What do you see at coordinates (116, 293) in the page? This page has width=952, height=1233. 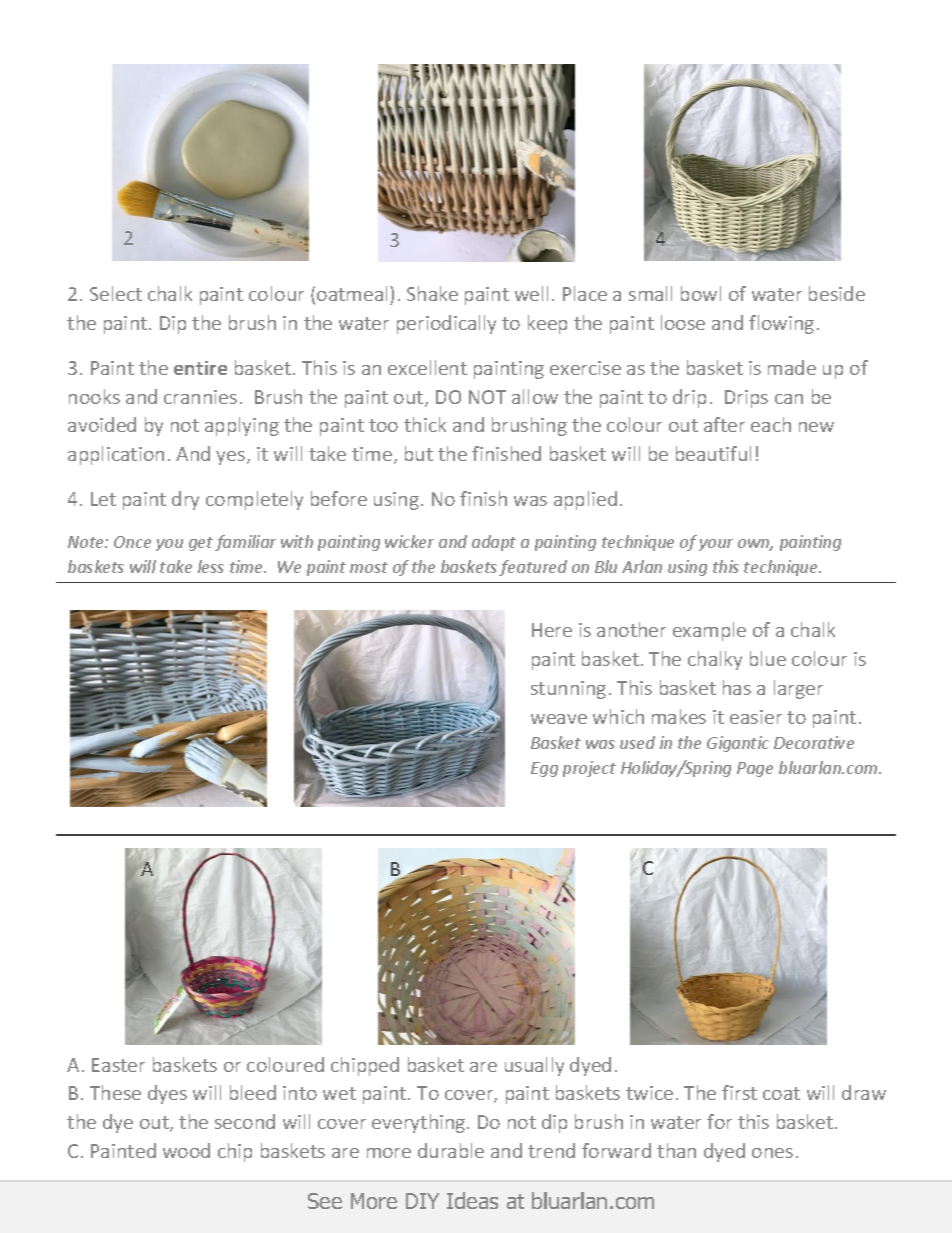 I see `Select` at bounding box center [116, 293].
